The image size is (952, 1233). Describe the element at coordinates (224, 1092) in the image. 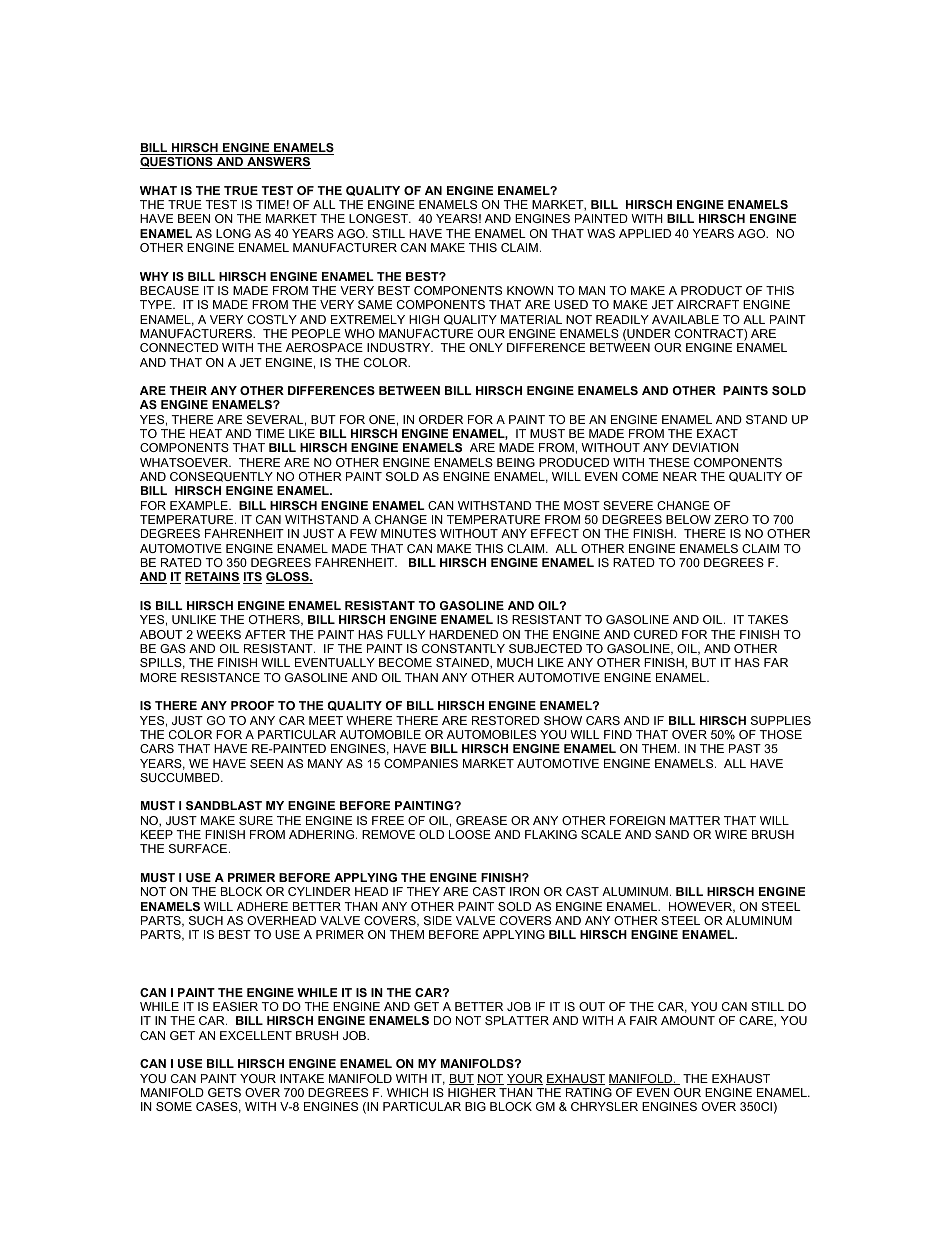

I see `GETS` at that location.
